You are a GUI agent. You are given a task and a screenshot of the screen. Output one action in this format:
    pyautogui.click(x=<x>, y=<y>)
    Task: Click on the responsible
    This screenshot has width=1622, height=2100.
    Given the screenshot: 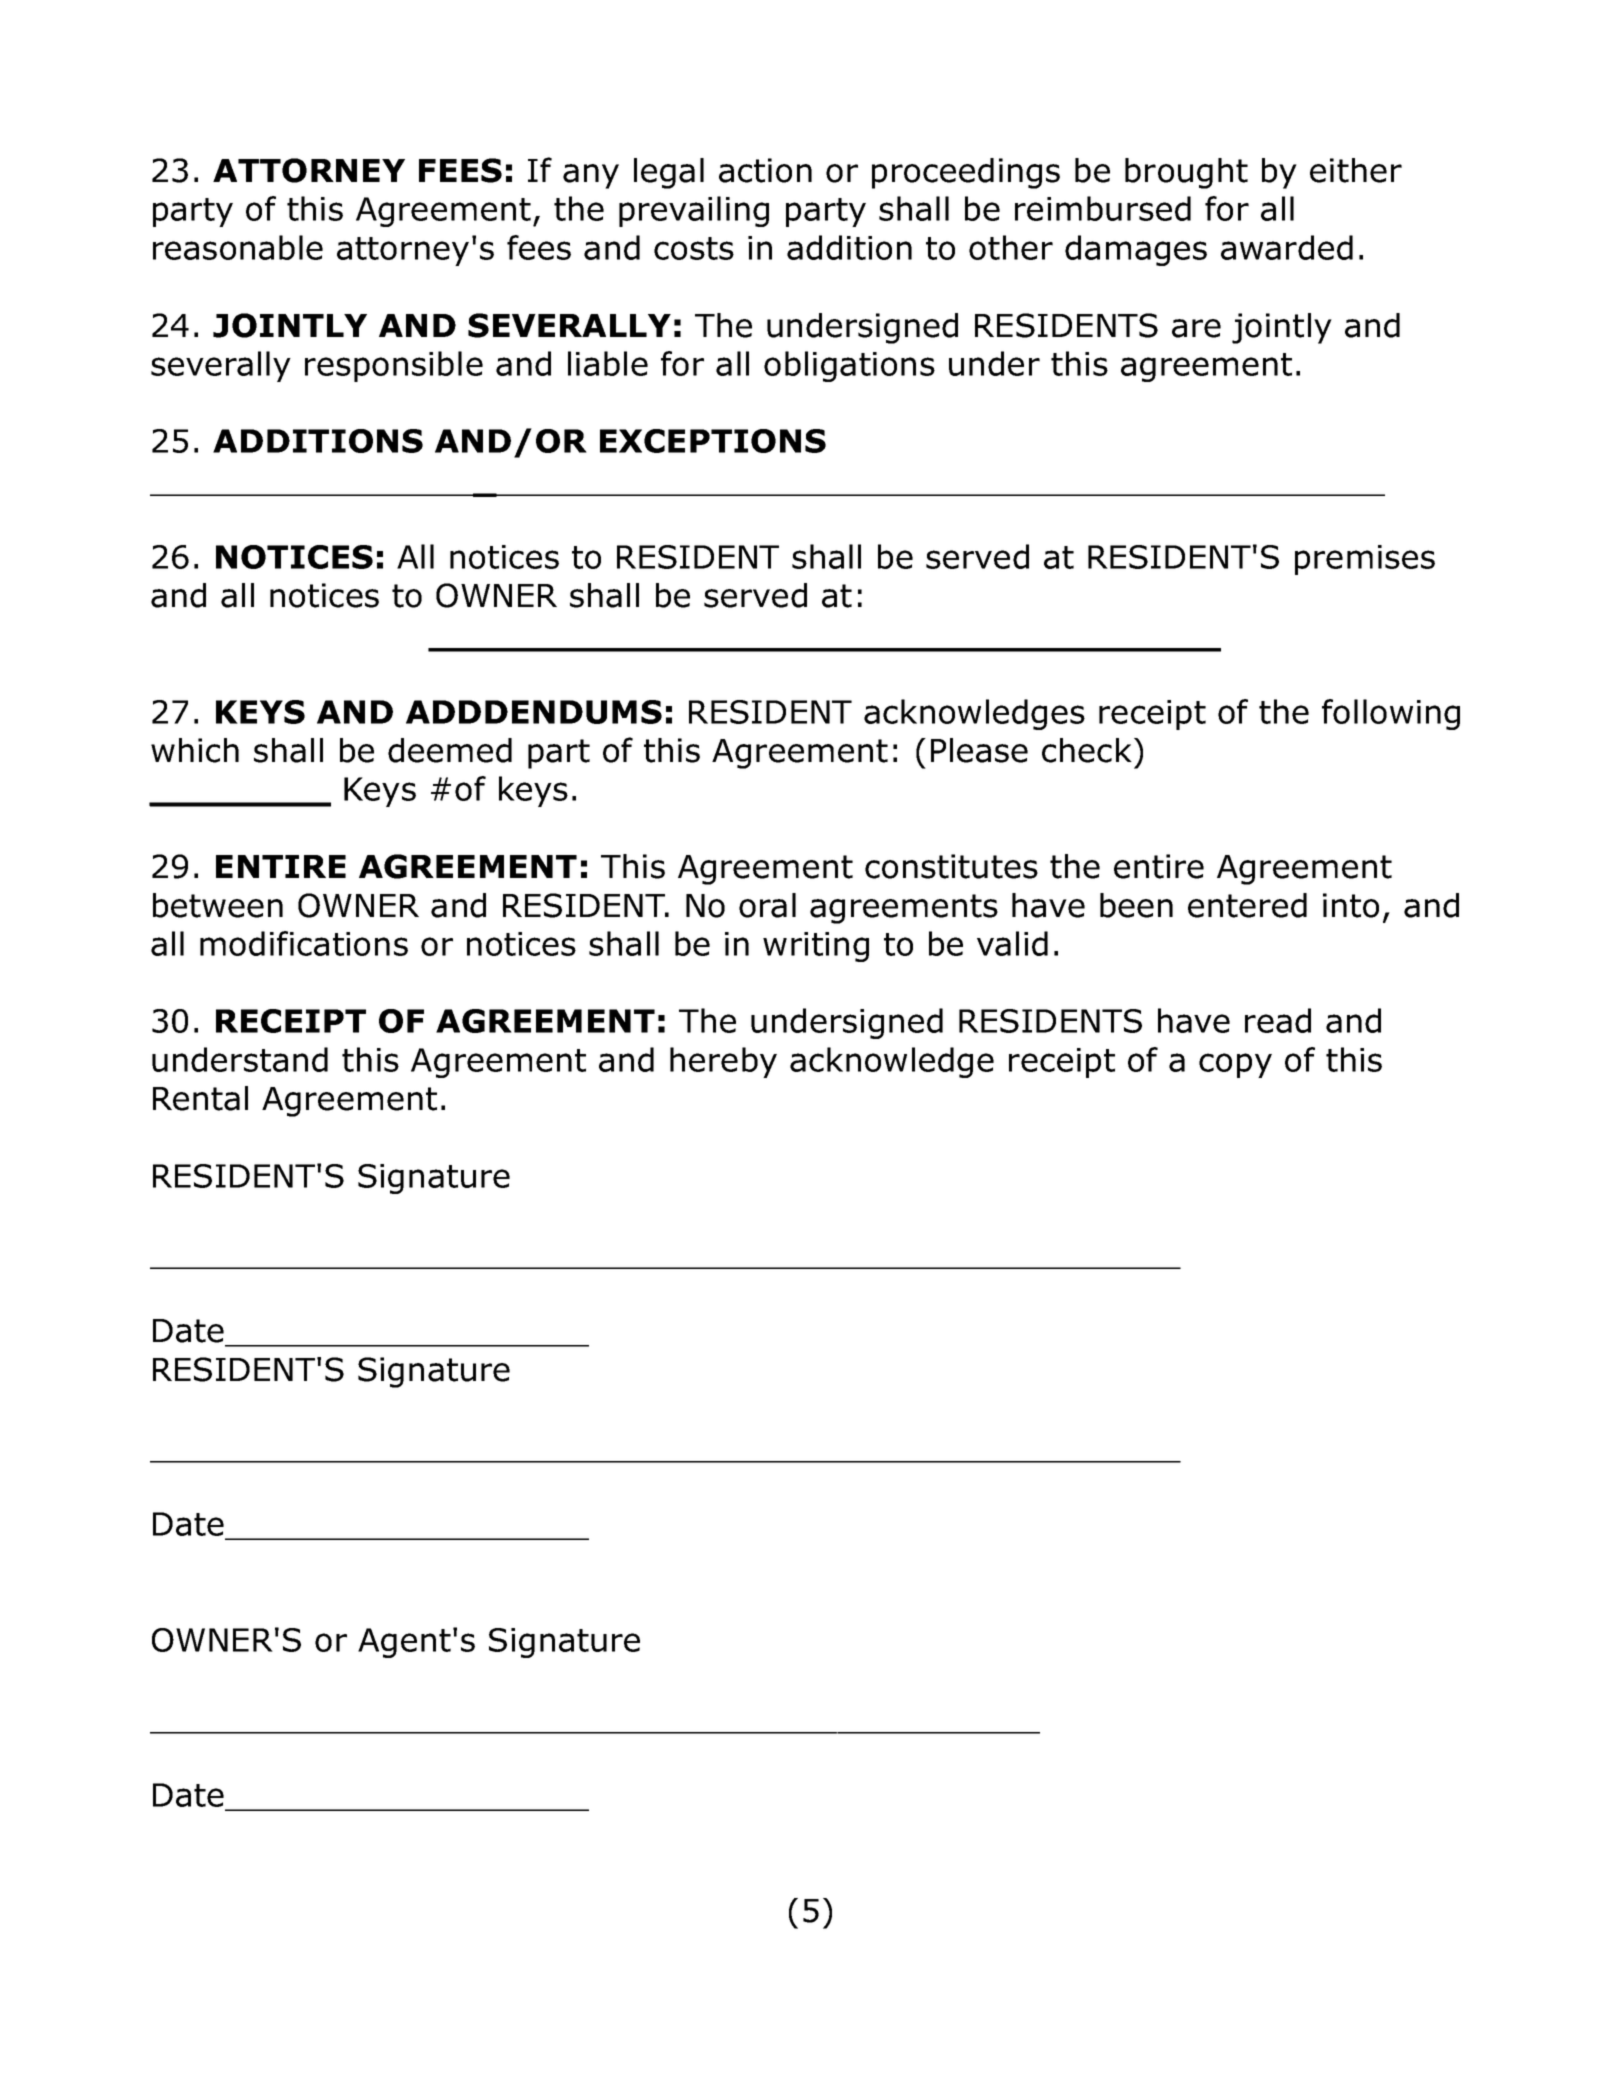 What is the action you would take?
    pyautogui.click(x=394, y=366)
